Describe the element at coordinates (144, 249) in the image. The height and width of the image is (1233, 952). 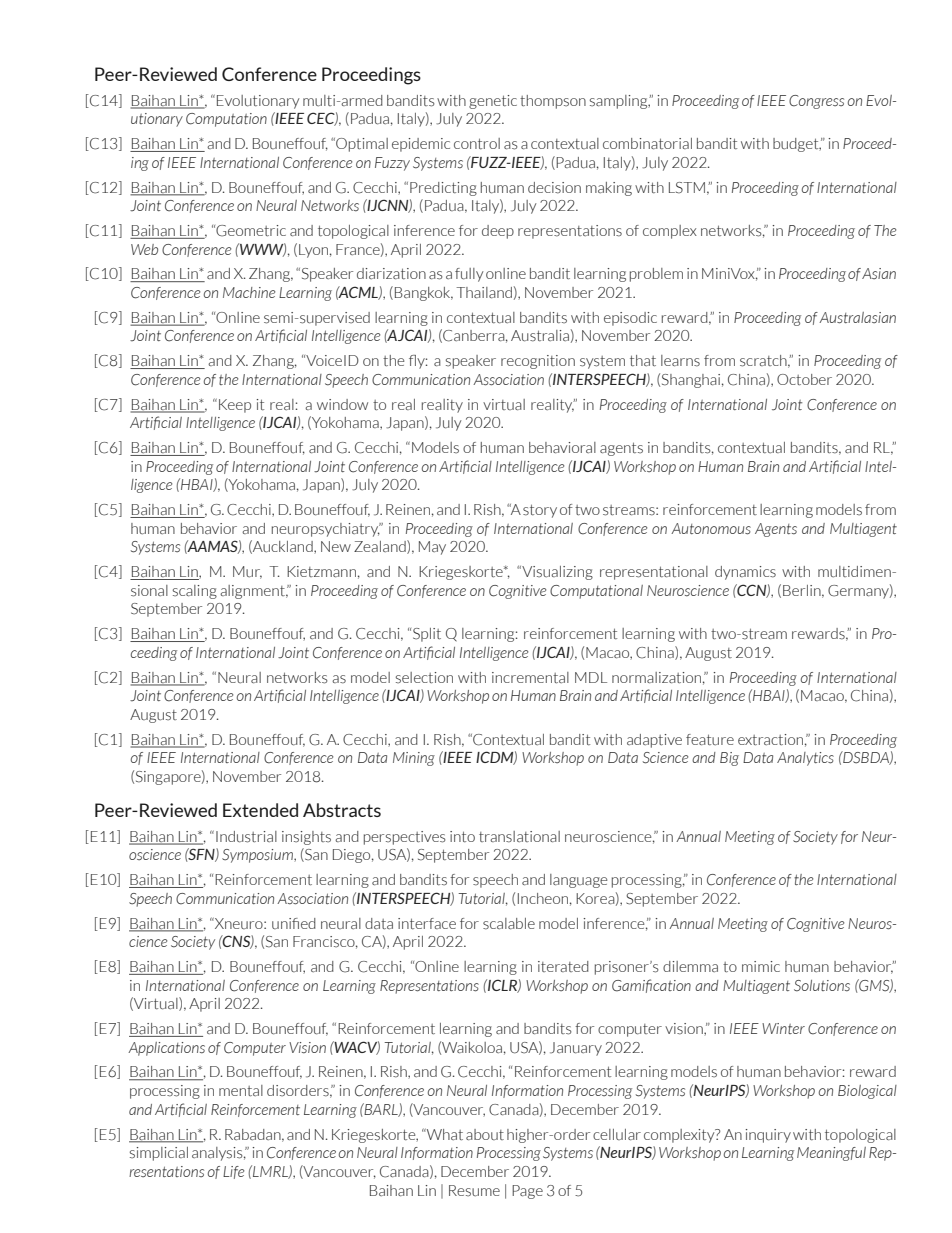
I see `Web` at that location.
